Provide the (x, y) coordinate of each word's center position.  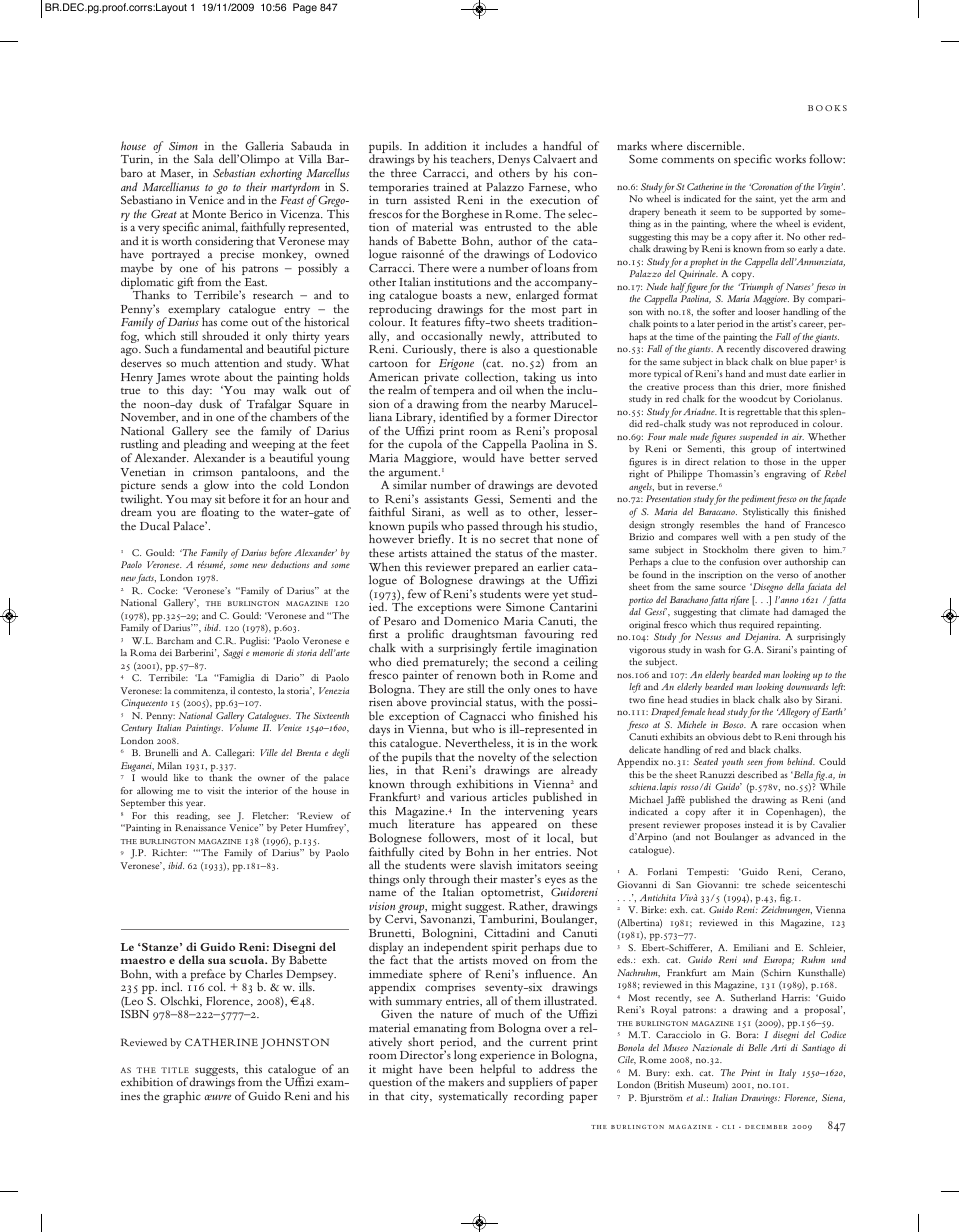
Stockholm (725, 549)
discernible (715, 145)
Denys (514, 162)
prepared (496, 569)
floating (220, 514)
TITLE (175, 1070)
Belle (757, 1047)
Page (305, 8)
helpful (497, 1071)
